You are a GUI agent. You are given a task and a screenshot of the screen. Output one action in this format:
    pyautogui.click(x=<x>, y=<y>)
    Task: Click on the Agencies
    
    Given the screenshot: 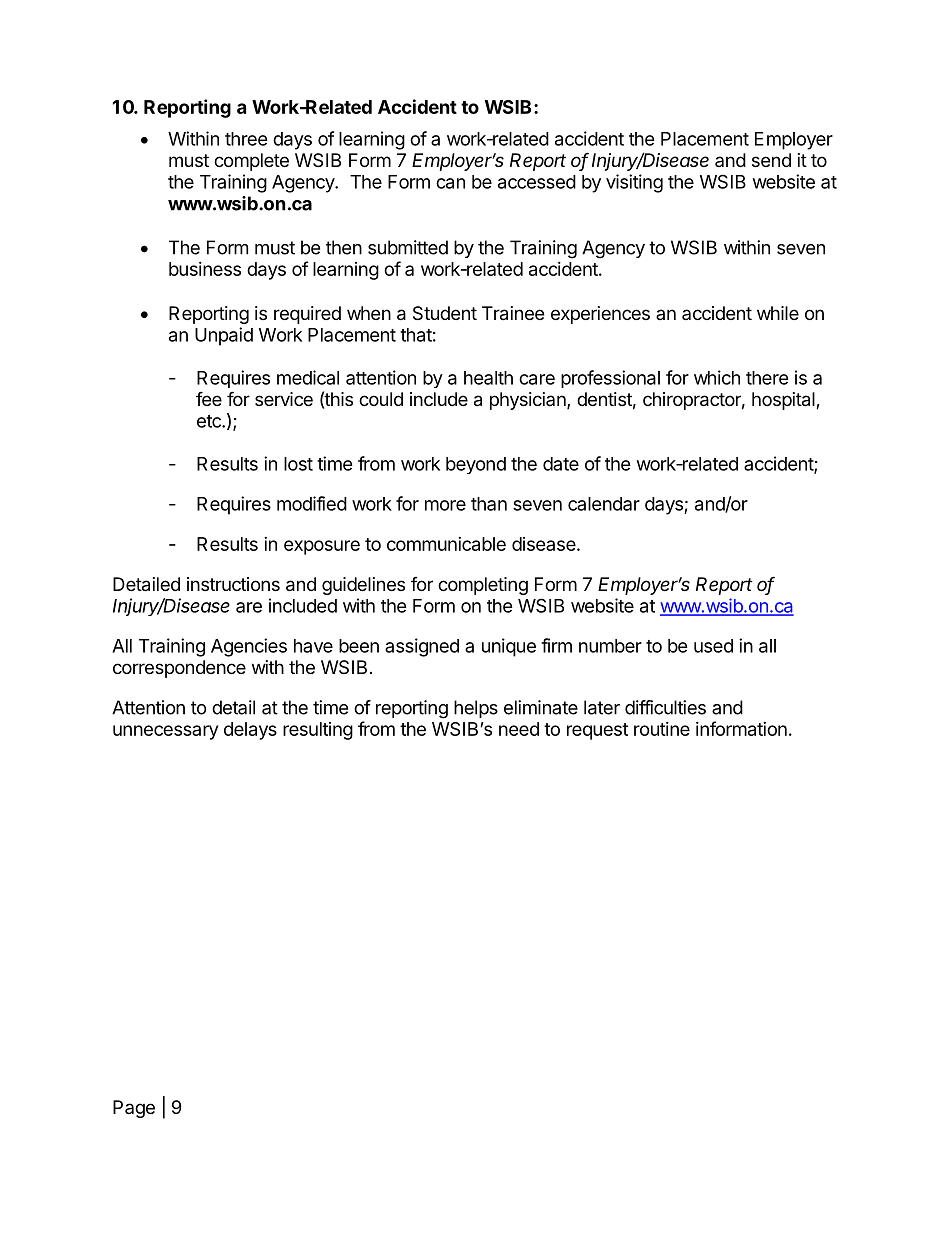 What is the action you would take?
    pyautogui.click(x=249, y=647)
